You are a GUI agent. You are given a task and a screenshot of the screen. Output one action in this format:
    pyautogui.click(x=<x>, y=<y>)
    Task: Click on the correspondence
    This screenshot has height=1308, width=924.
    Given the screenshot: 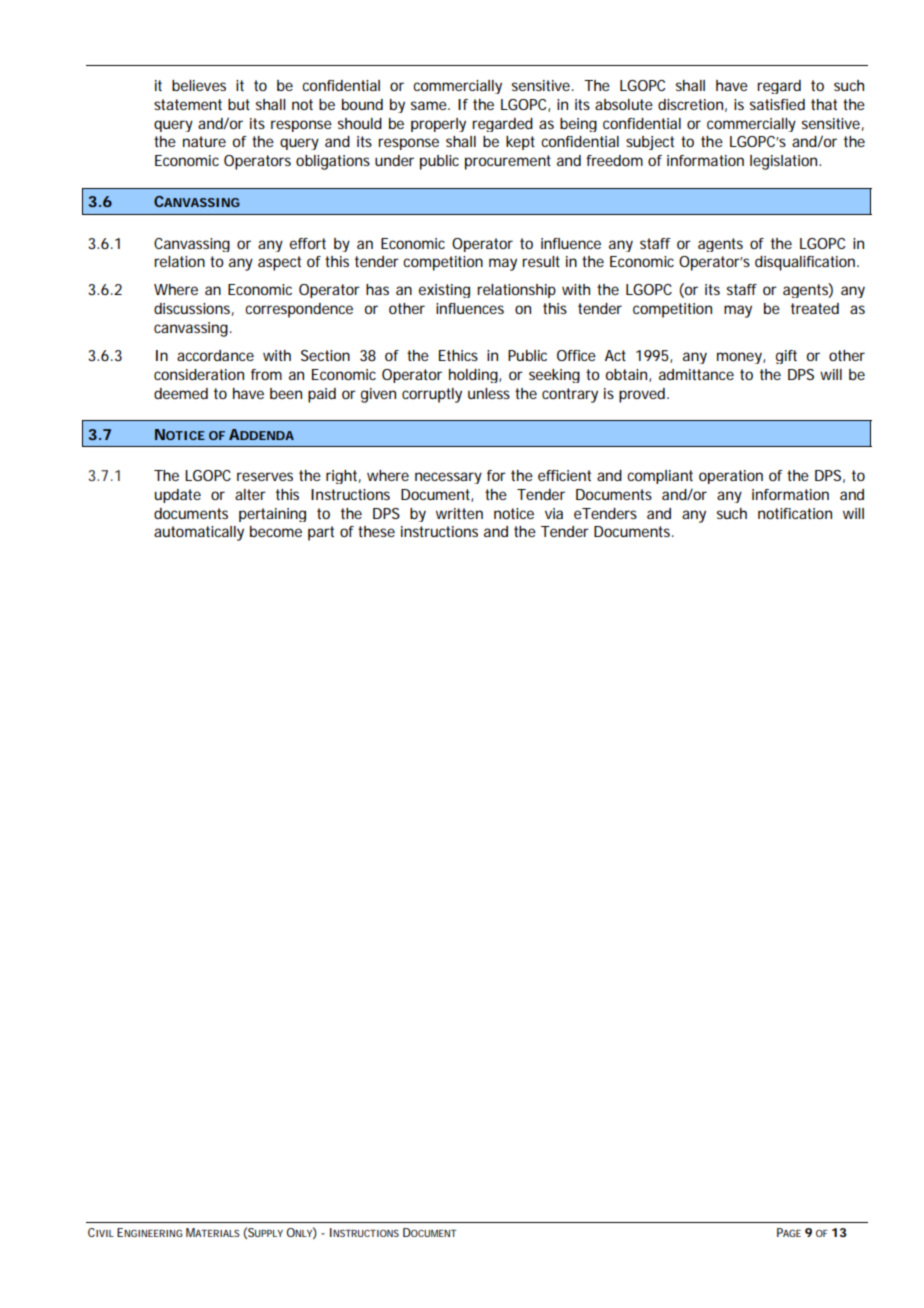 What is the action you would take?
    pyautogui.click(x=299, y=310)
